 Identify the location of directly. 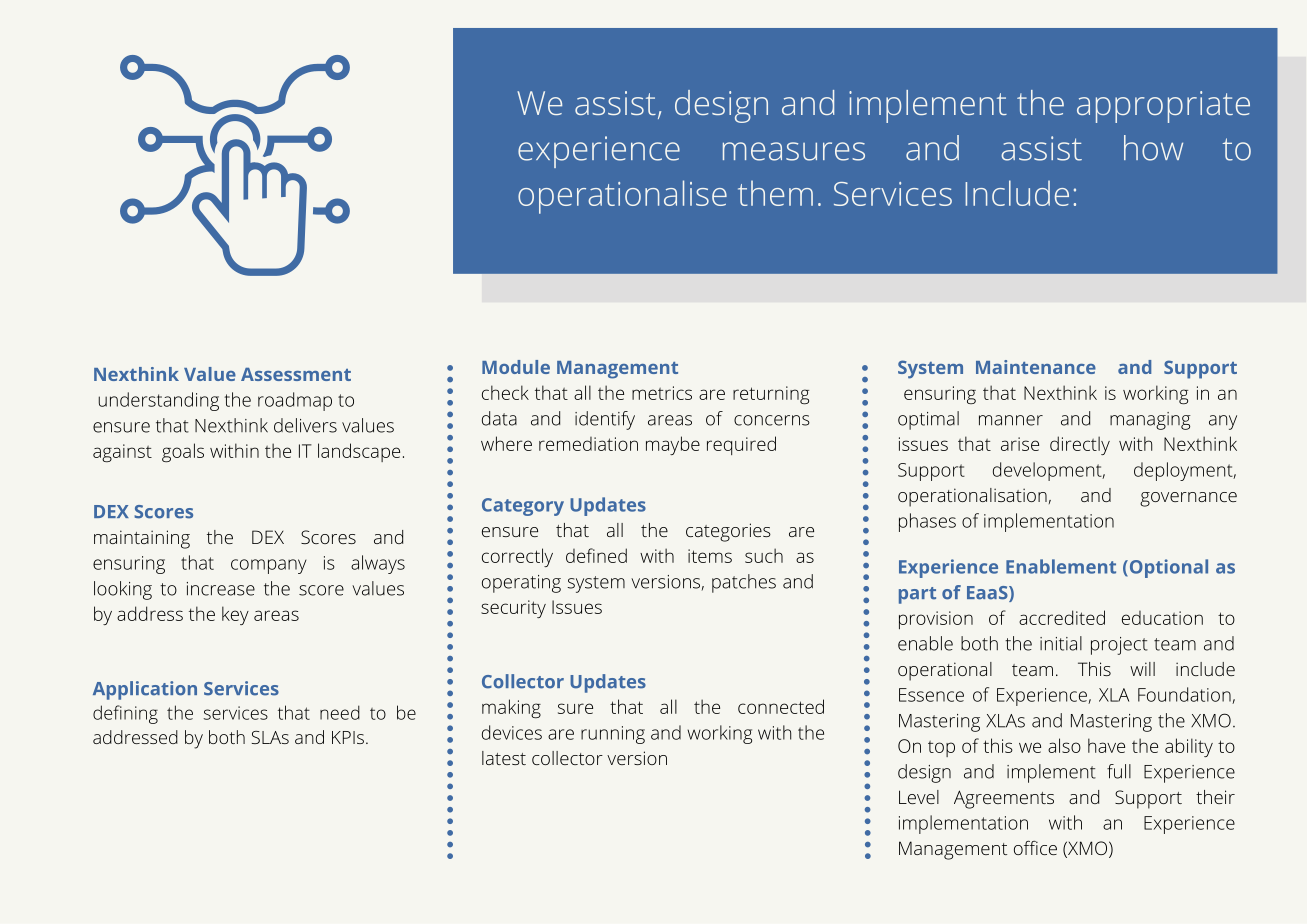
(1080, 445).
